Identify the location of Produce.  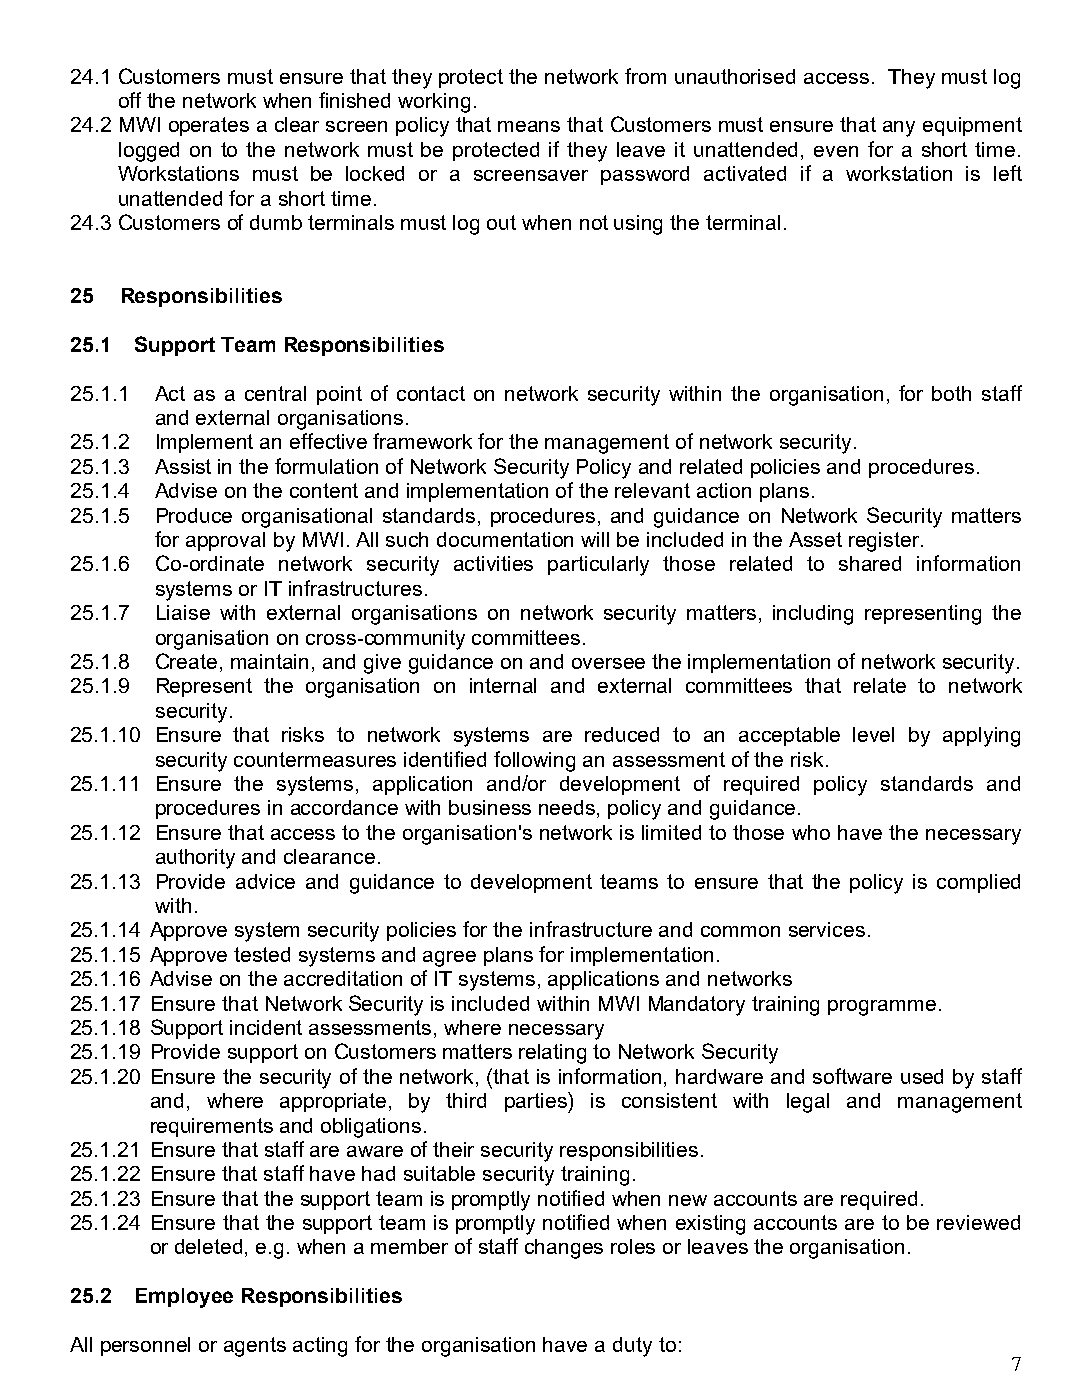
(194, 515).
